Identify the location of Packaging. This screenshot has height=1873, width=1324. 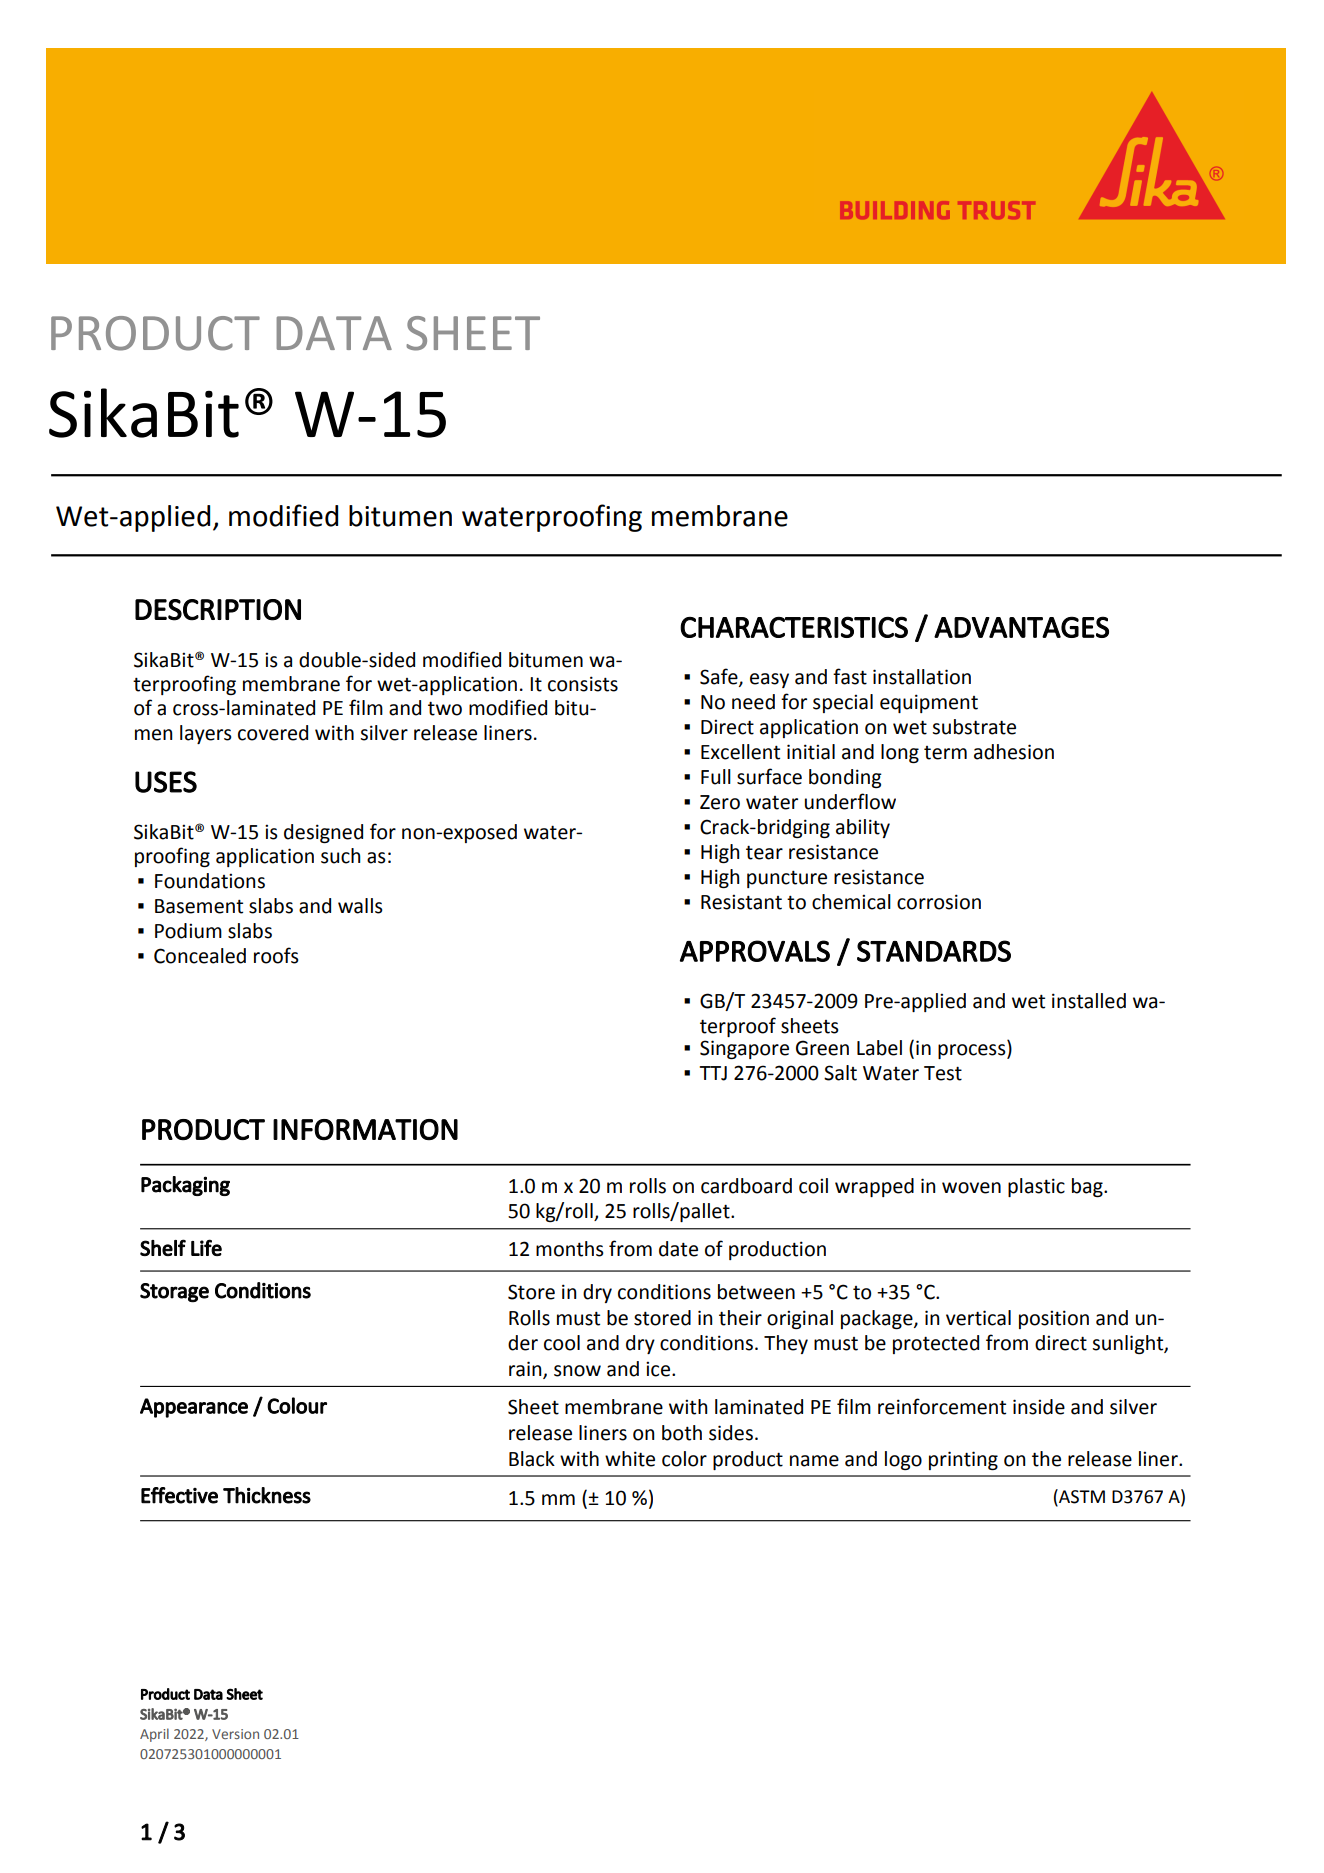
(185, 1186).
